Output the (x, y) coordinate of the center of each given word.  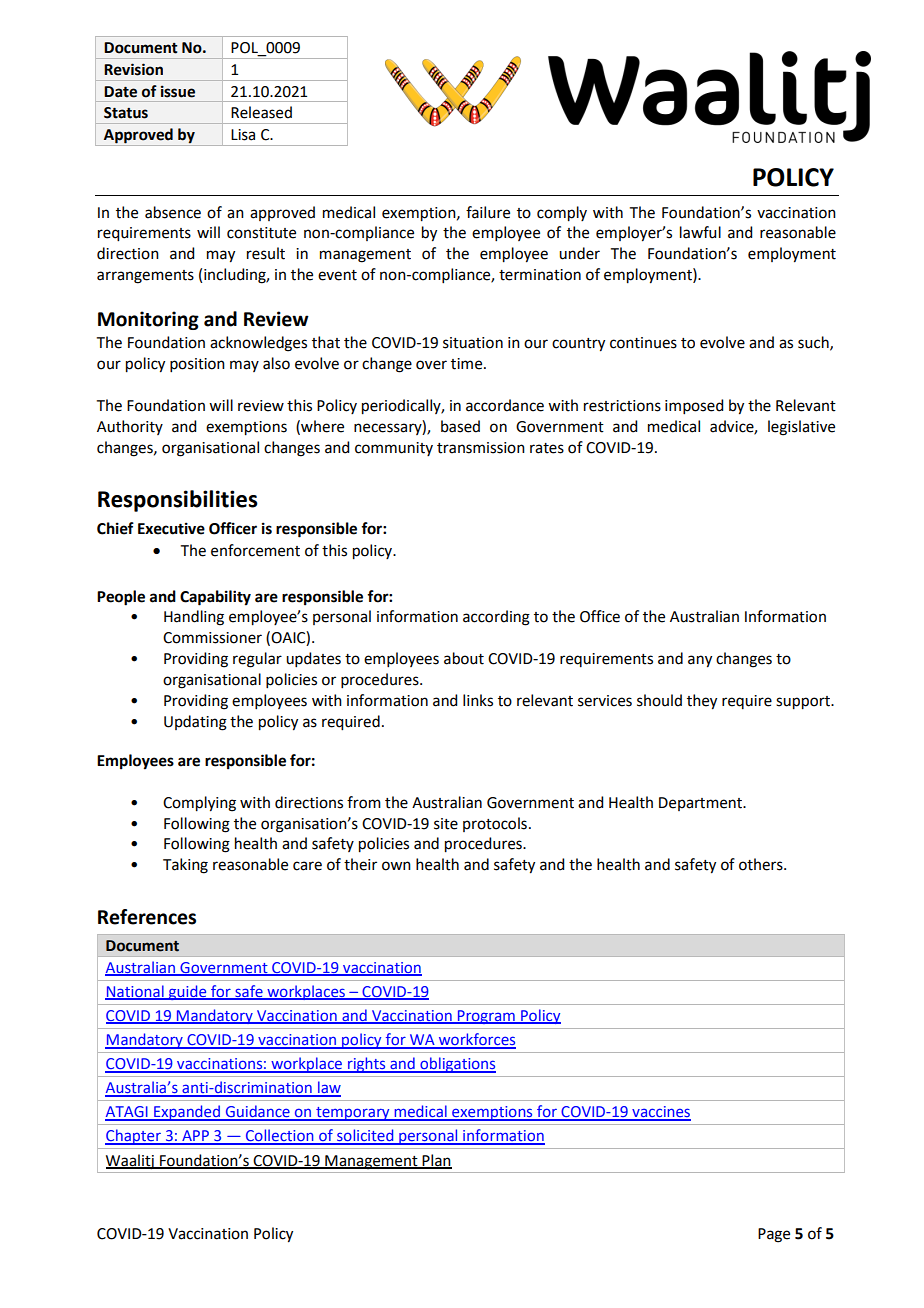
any (700, 661)
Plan (436, 1161)
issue (178, 91)
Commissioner (212, 638)
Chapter (134, 1137)
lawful (700, 232)
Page (774, 1235)
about (464, 658)
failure (488, 212)
